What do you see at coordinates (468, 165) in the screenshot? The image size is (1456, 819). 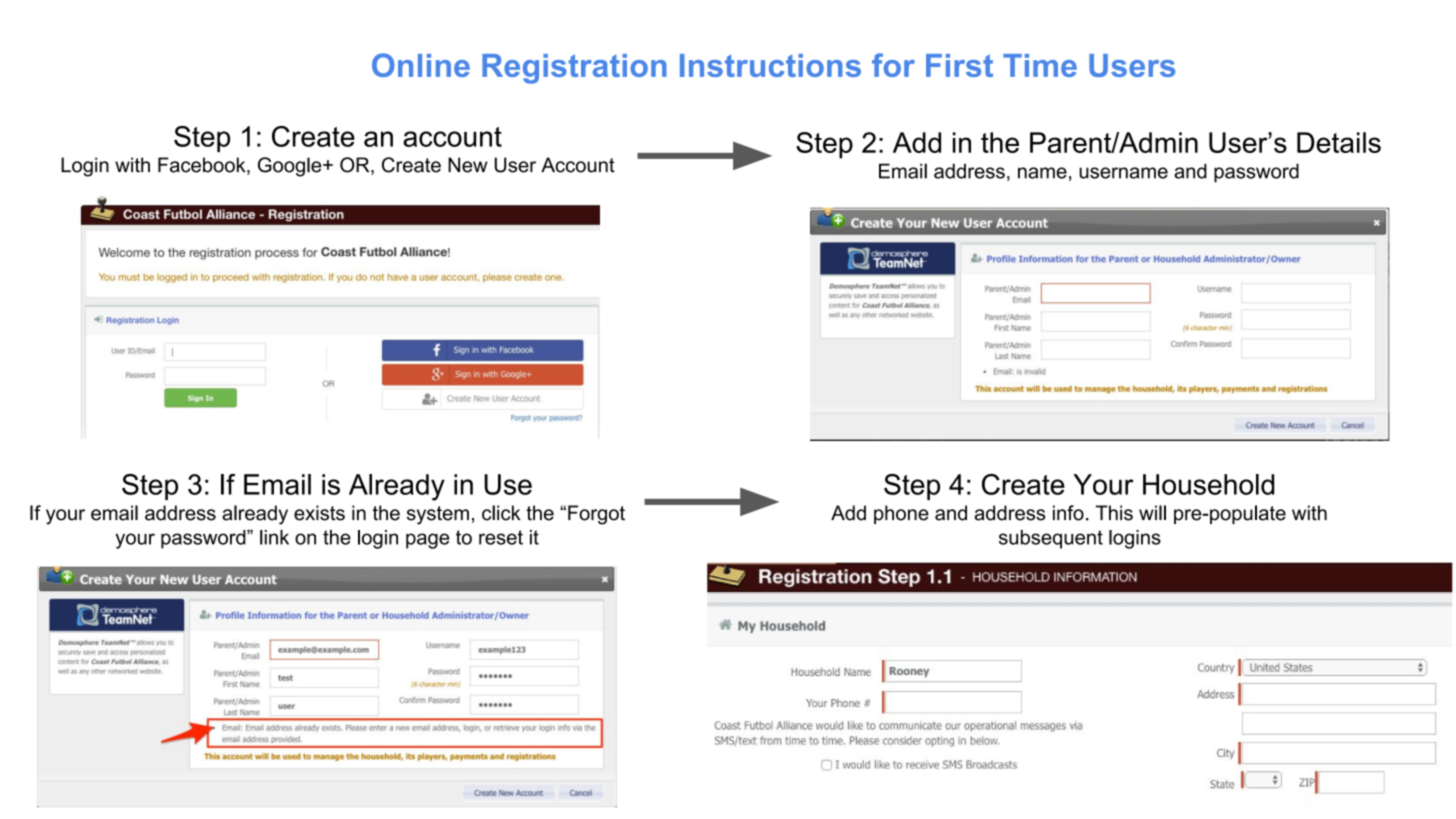 I see `New` at bounding box center [468, 165].
